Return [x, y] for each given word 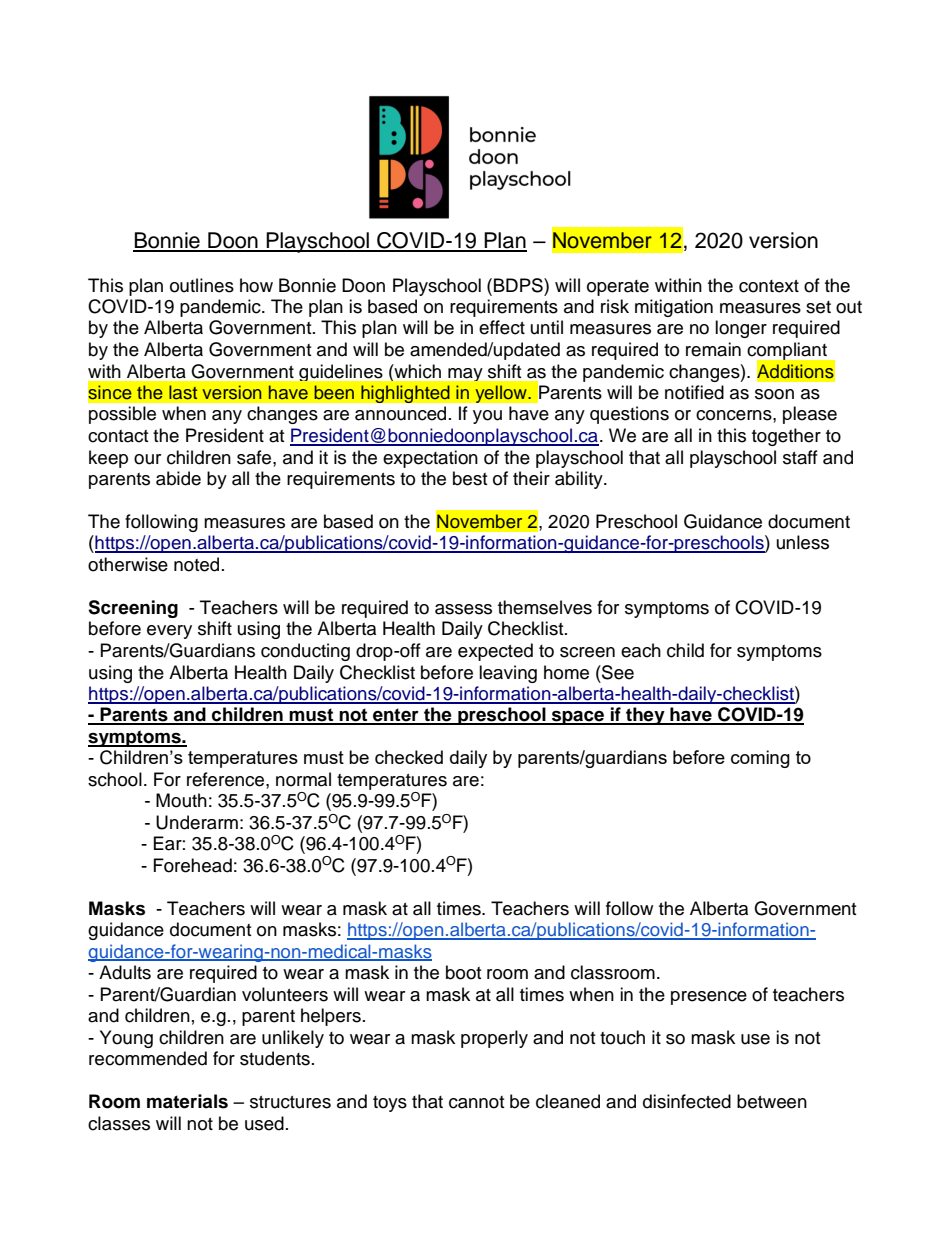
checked [409, 757]
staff [800, 457]
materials [187, 1101]
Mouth [181, 800]
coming [760, 759]
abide [178, 478]
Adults [125, 972]
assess [463, 609]
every [169, 632]
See [617, 672]
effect [502, 327]
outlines [202, 285]
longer [741, 329]
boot [463, 972]
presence [709, 998]
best [470, 478]
